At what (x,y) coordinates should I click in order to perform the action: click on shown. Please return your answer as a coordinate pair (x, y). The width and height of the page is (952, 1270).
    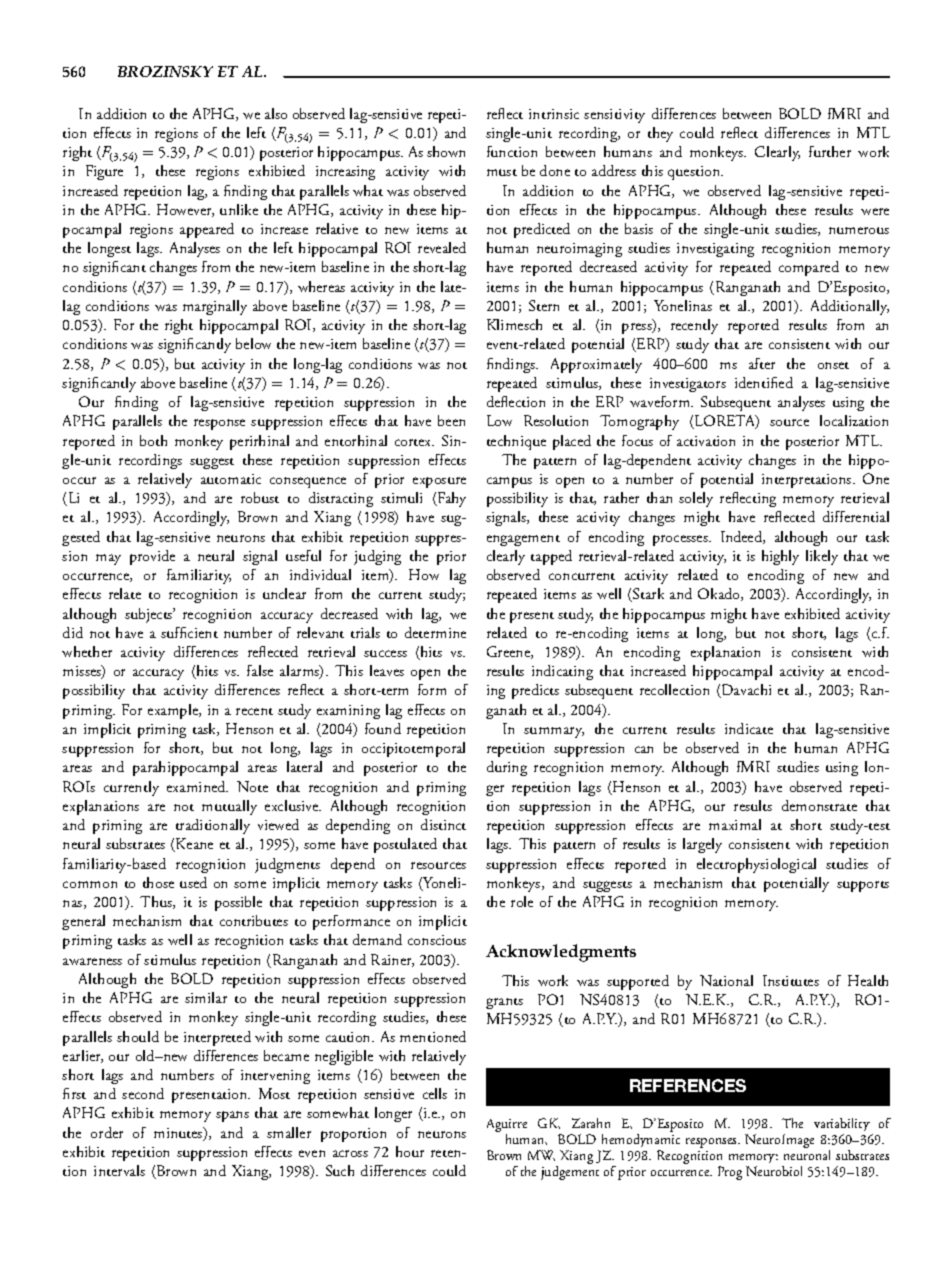
    Looking at the image, I should click on (446, 151).
